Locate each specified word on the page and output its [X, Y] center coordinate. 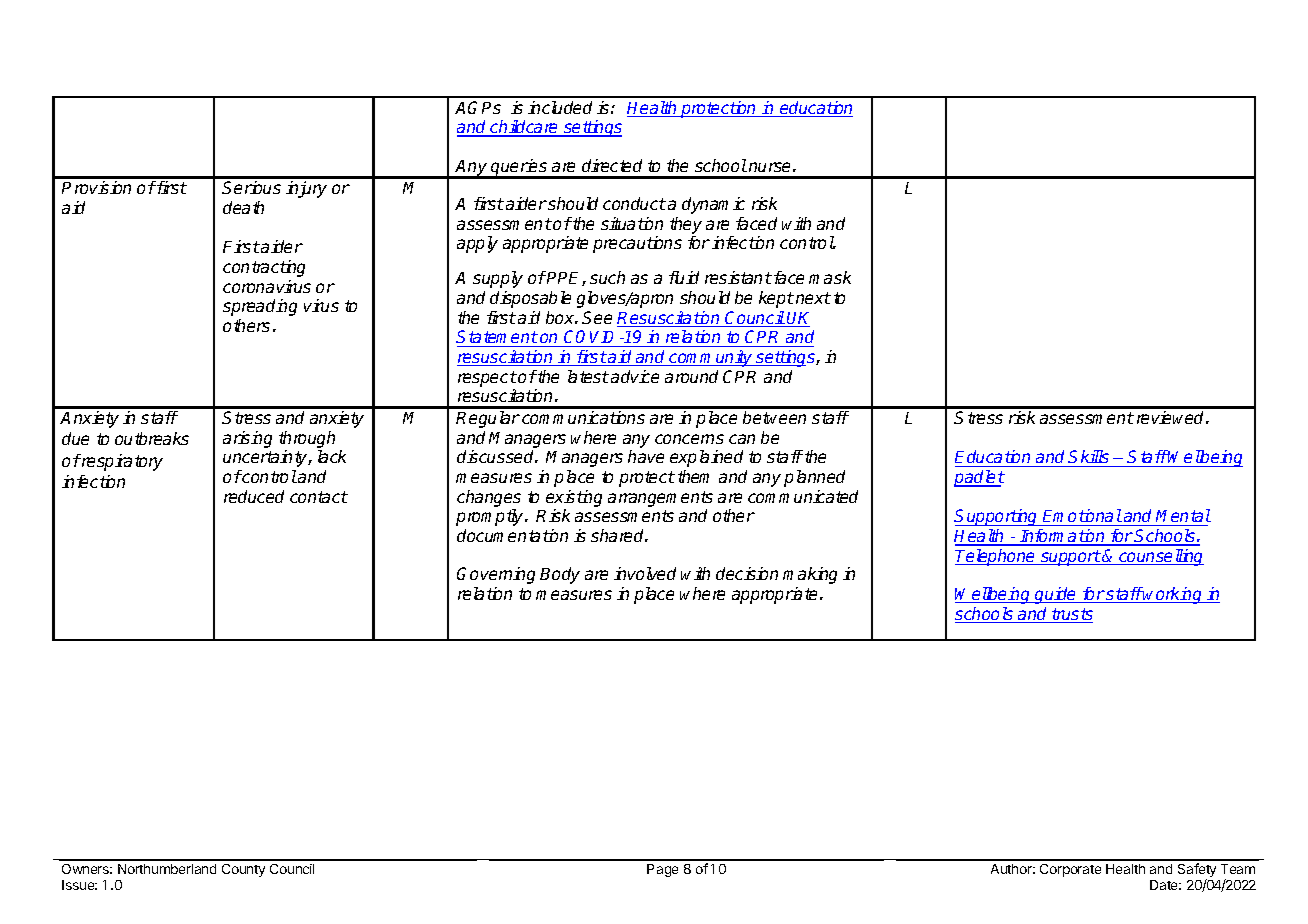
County [243, 870]
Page [662, 870]
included [560, 107]
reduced [254, 496]
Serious [251, 187]
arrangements [660, 499]
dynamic [713, 205]
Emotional [1082, 515]
